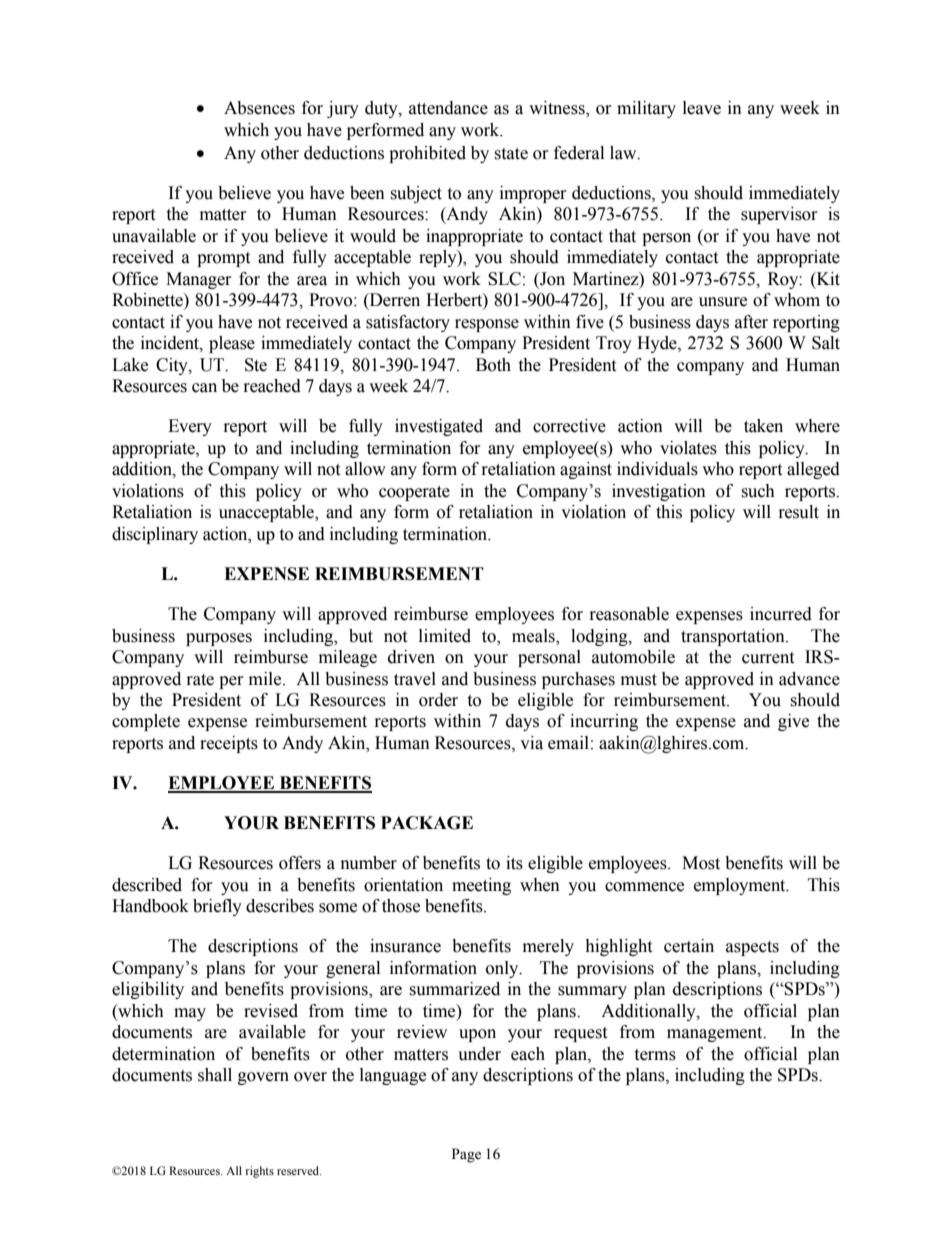  Describe the element at coordinates (487, 325) in the screenshot. I see `response` at that location.
